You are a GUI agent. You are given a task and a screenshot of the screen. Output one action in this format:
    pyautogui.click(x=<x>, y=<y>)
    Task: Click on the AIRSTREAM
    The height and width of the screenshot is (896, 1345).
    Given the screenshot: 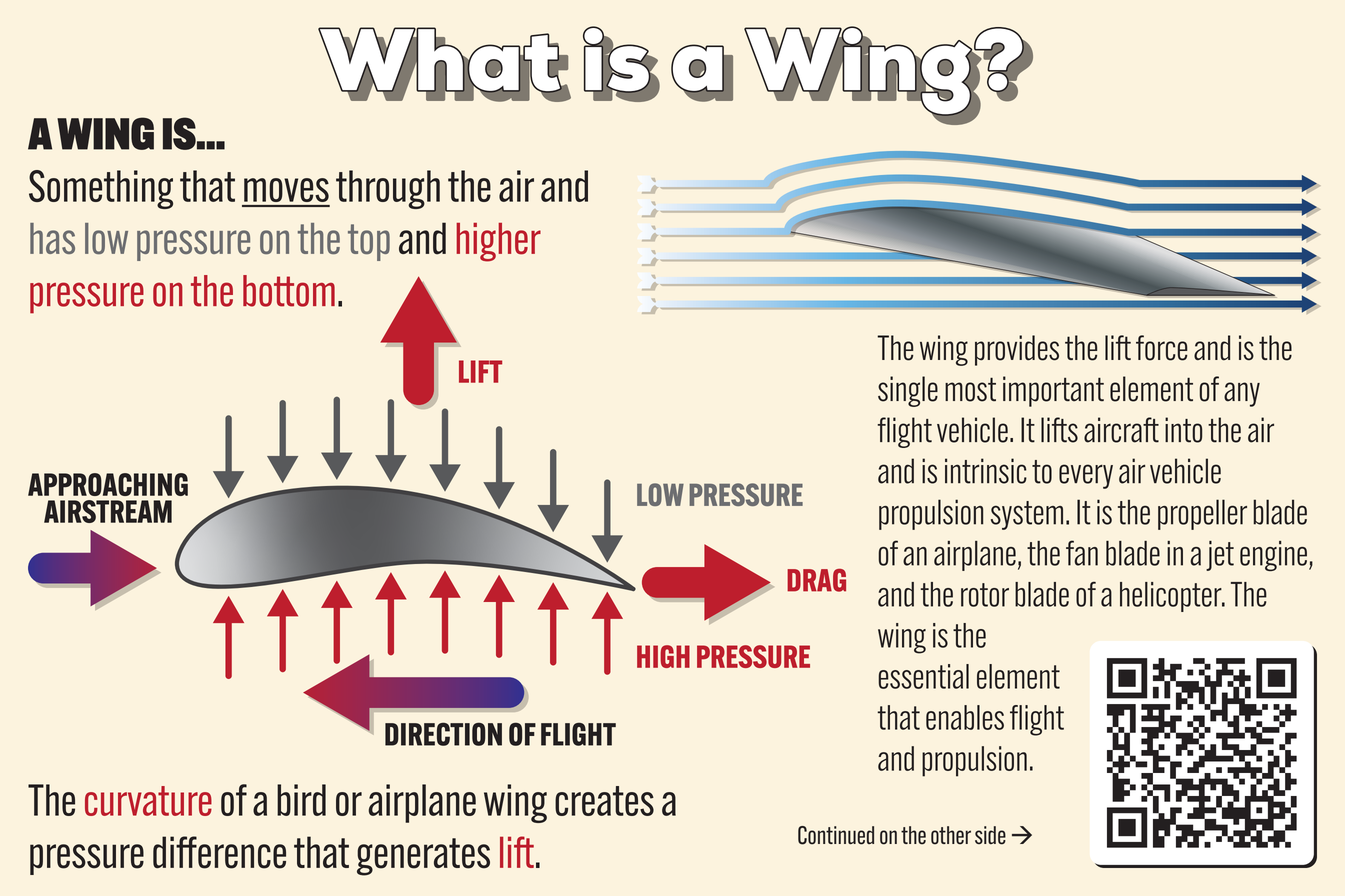 What is the action you would take?
    pyautogui.click(x=108, y=511)
